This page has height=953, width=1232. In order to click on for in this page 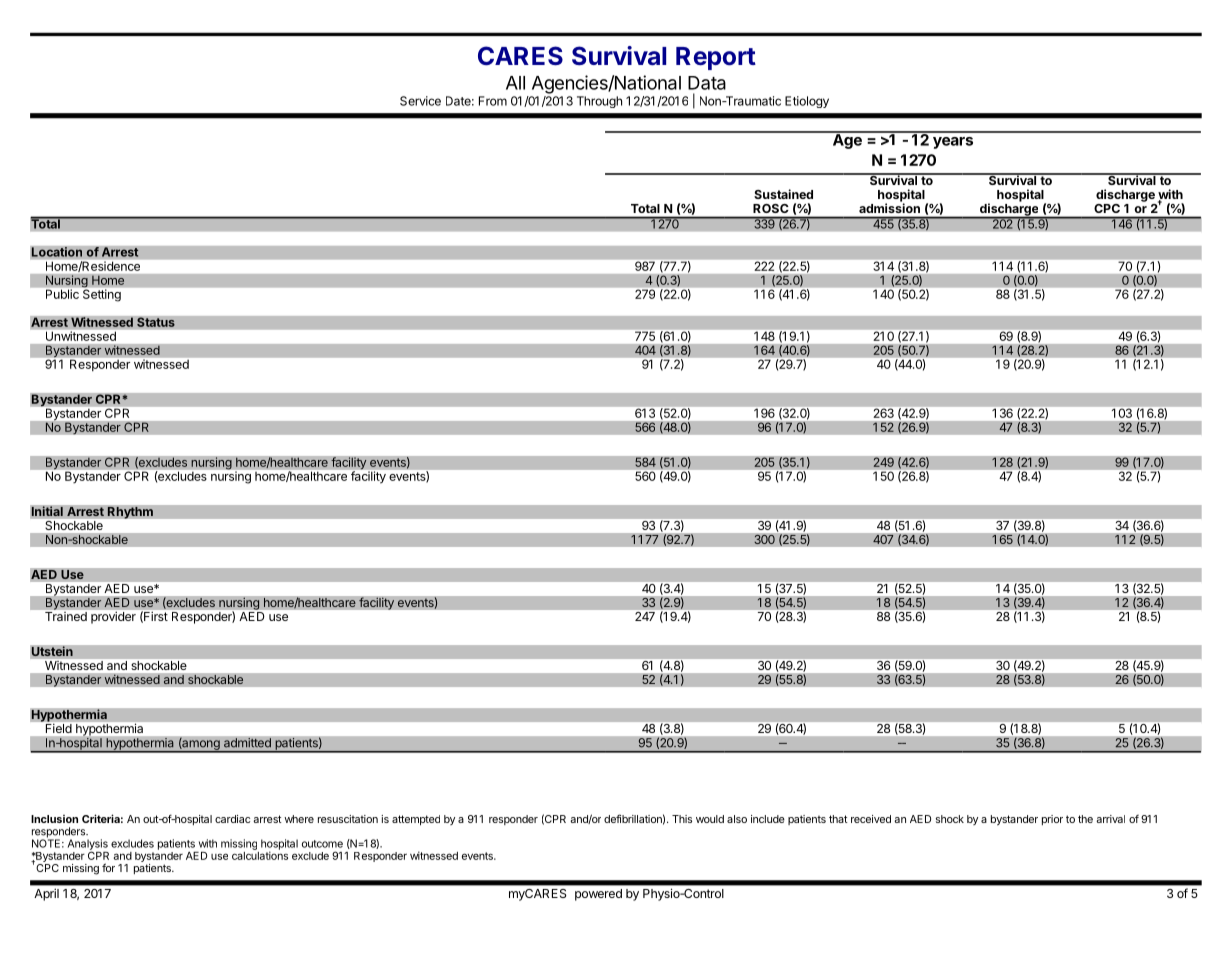, I will do `click(108, 867)`.
